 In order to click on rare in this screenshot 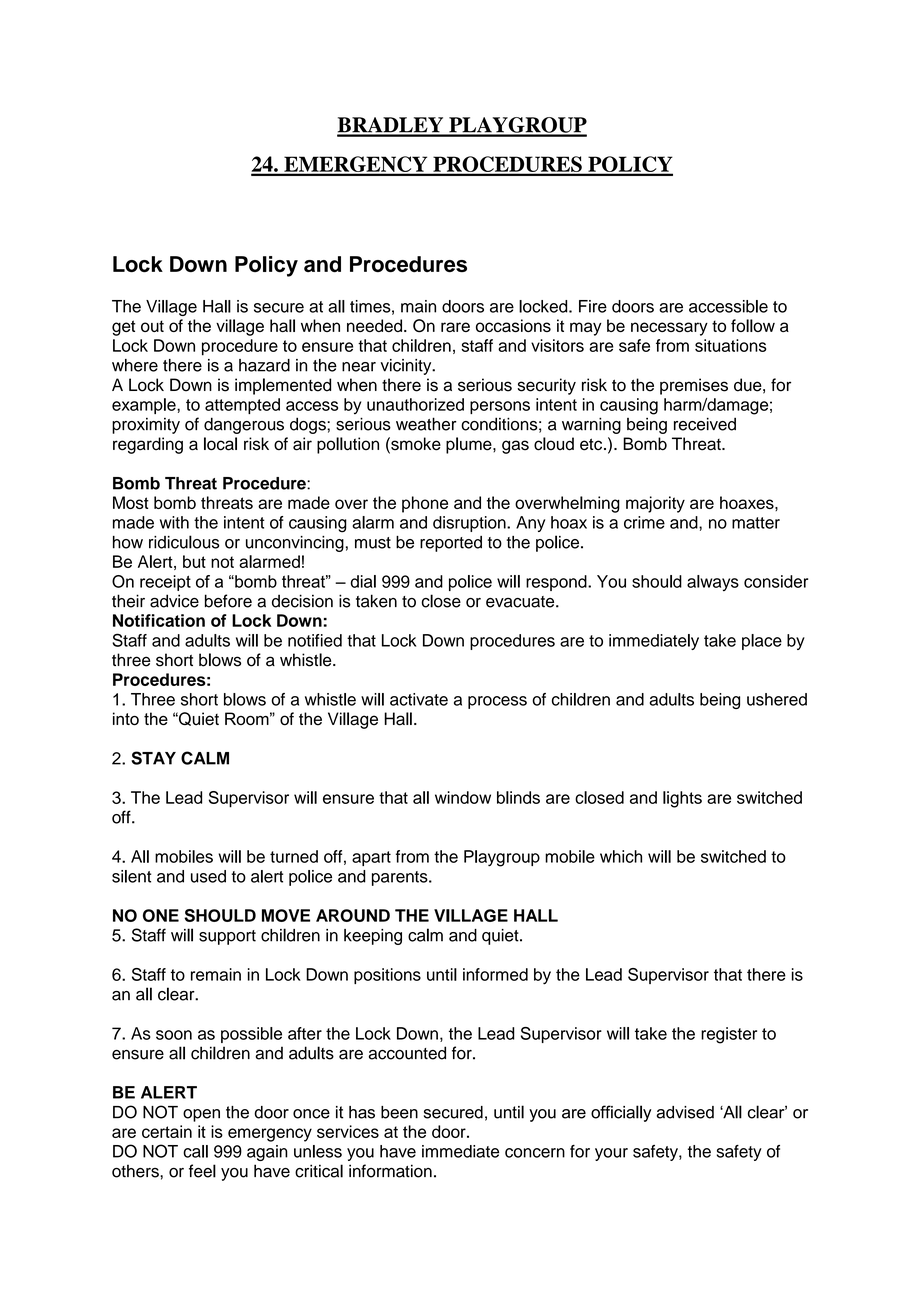, I will do `click(455, 327)`.
